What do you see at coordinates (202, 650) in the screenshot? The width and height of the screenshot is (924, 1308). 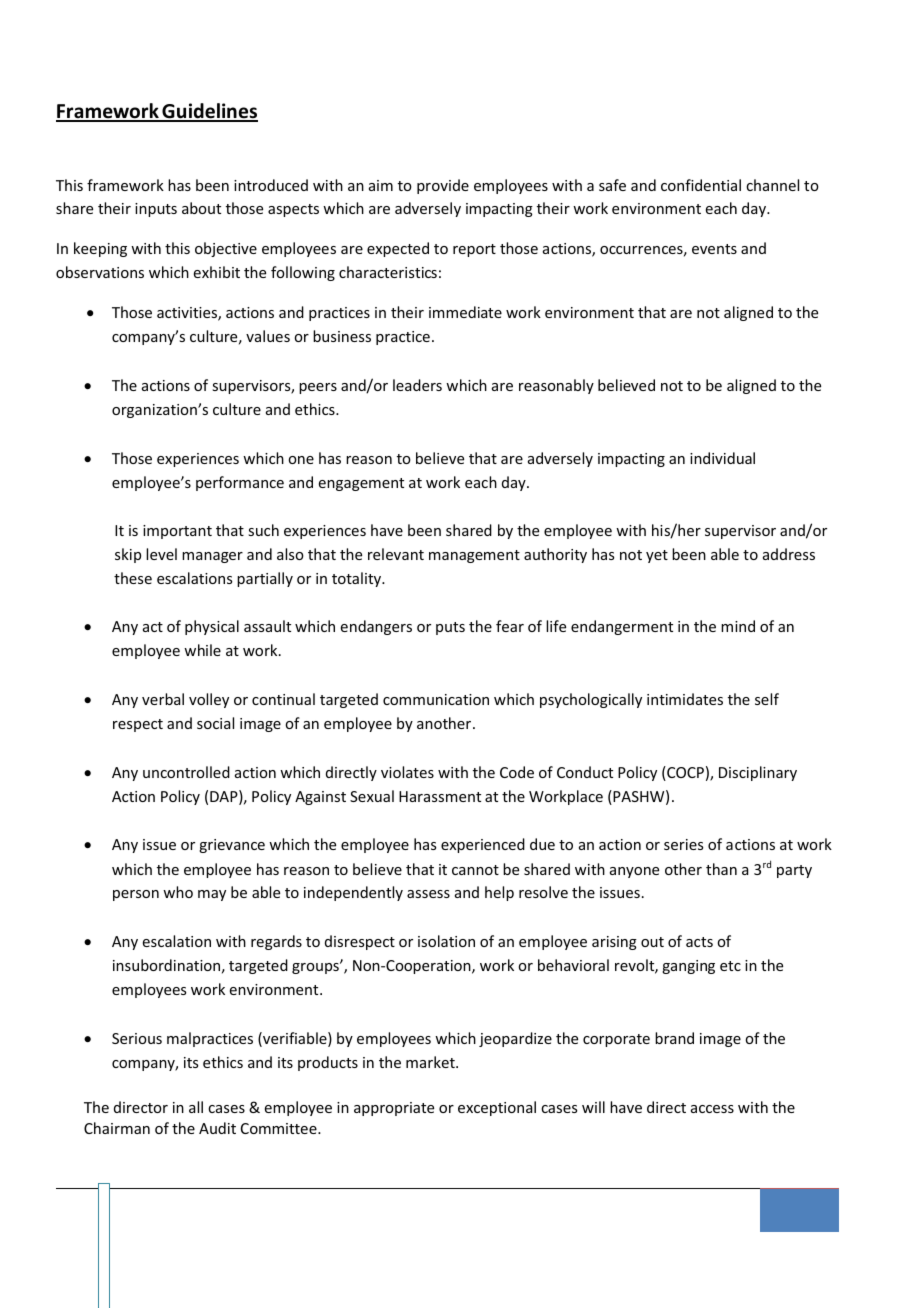 I see `while` at bounding box center [202, 650].
